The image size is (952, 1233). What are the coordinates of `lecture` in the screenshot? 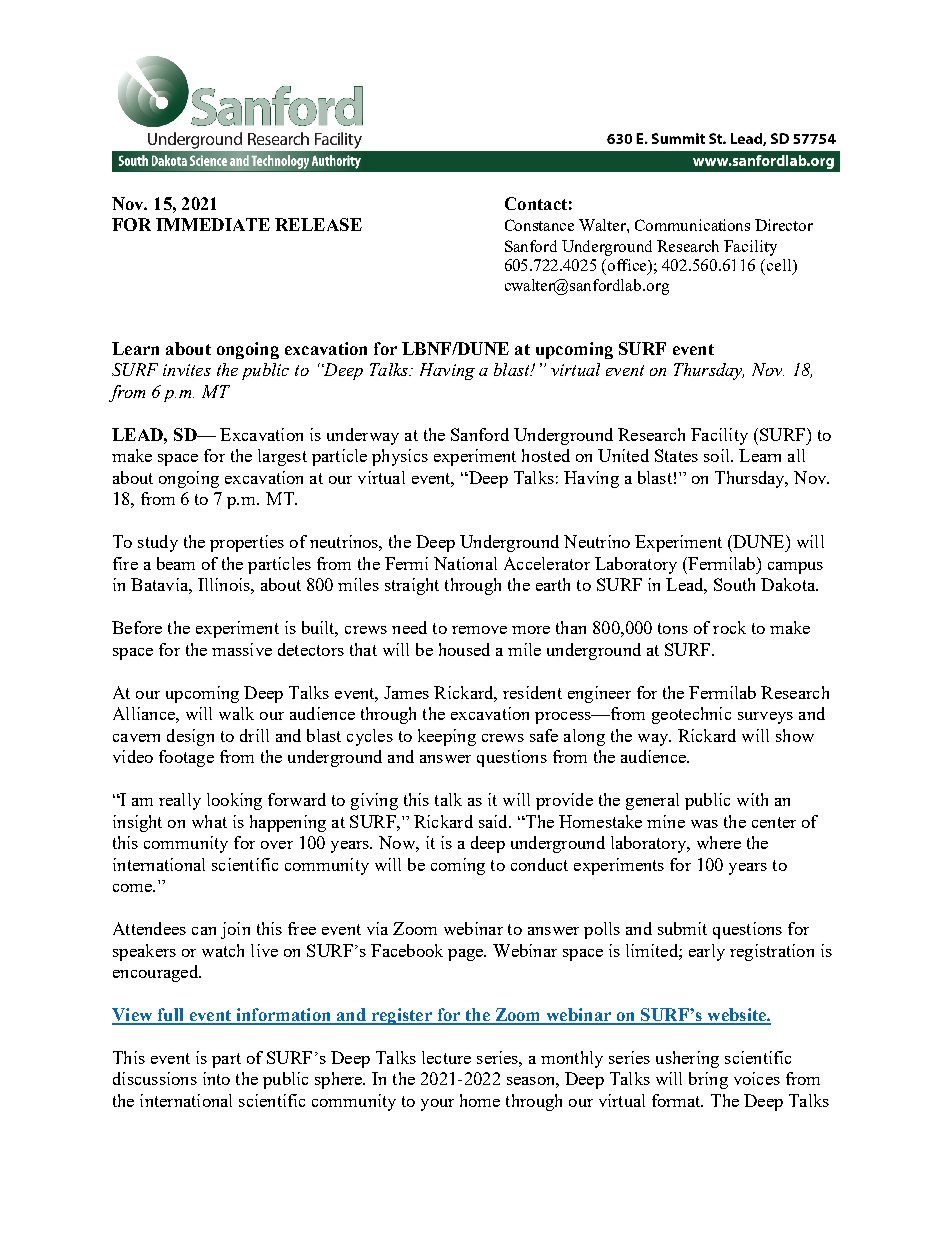 It's located at (446, 1057).
